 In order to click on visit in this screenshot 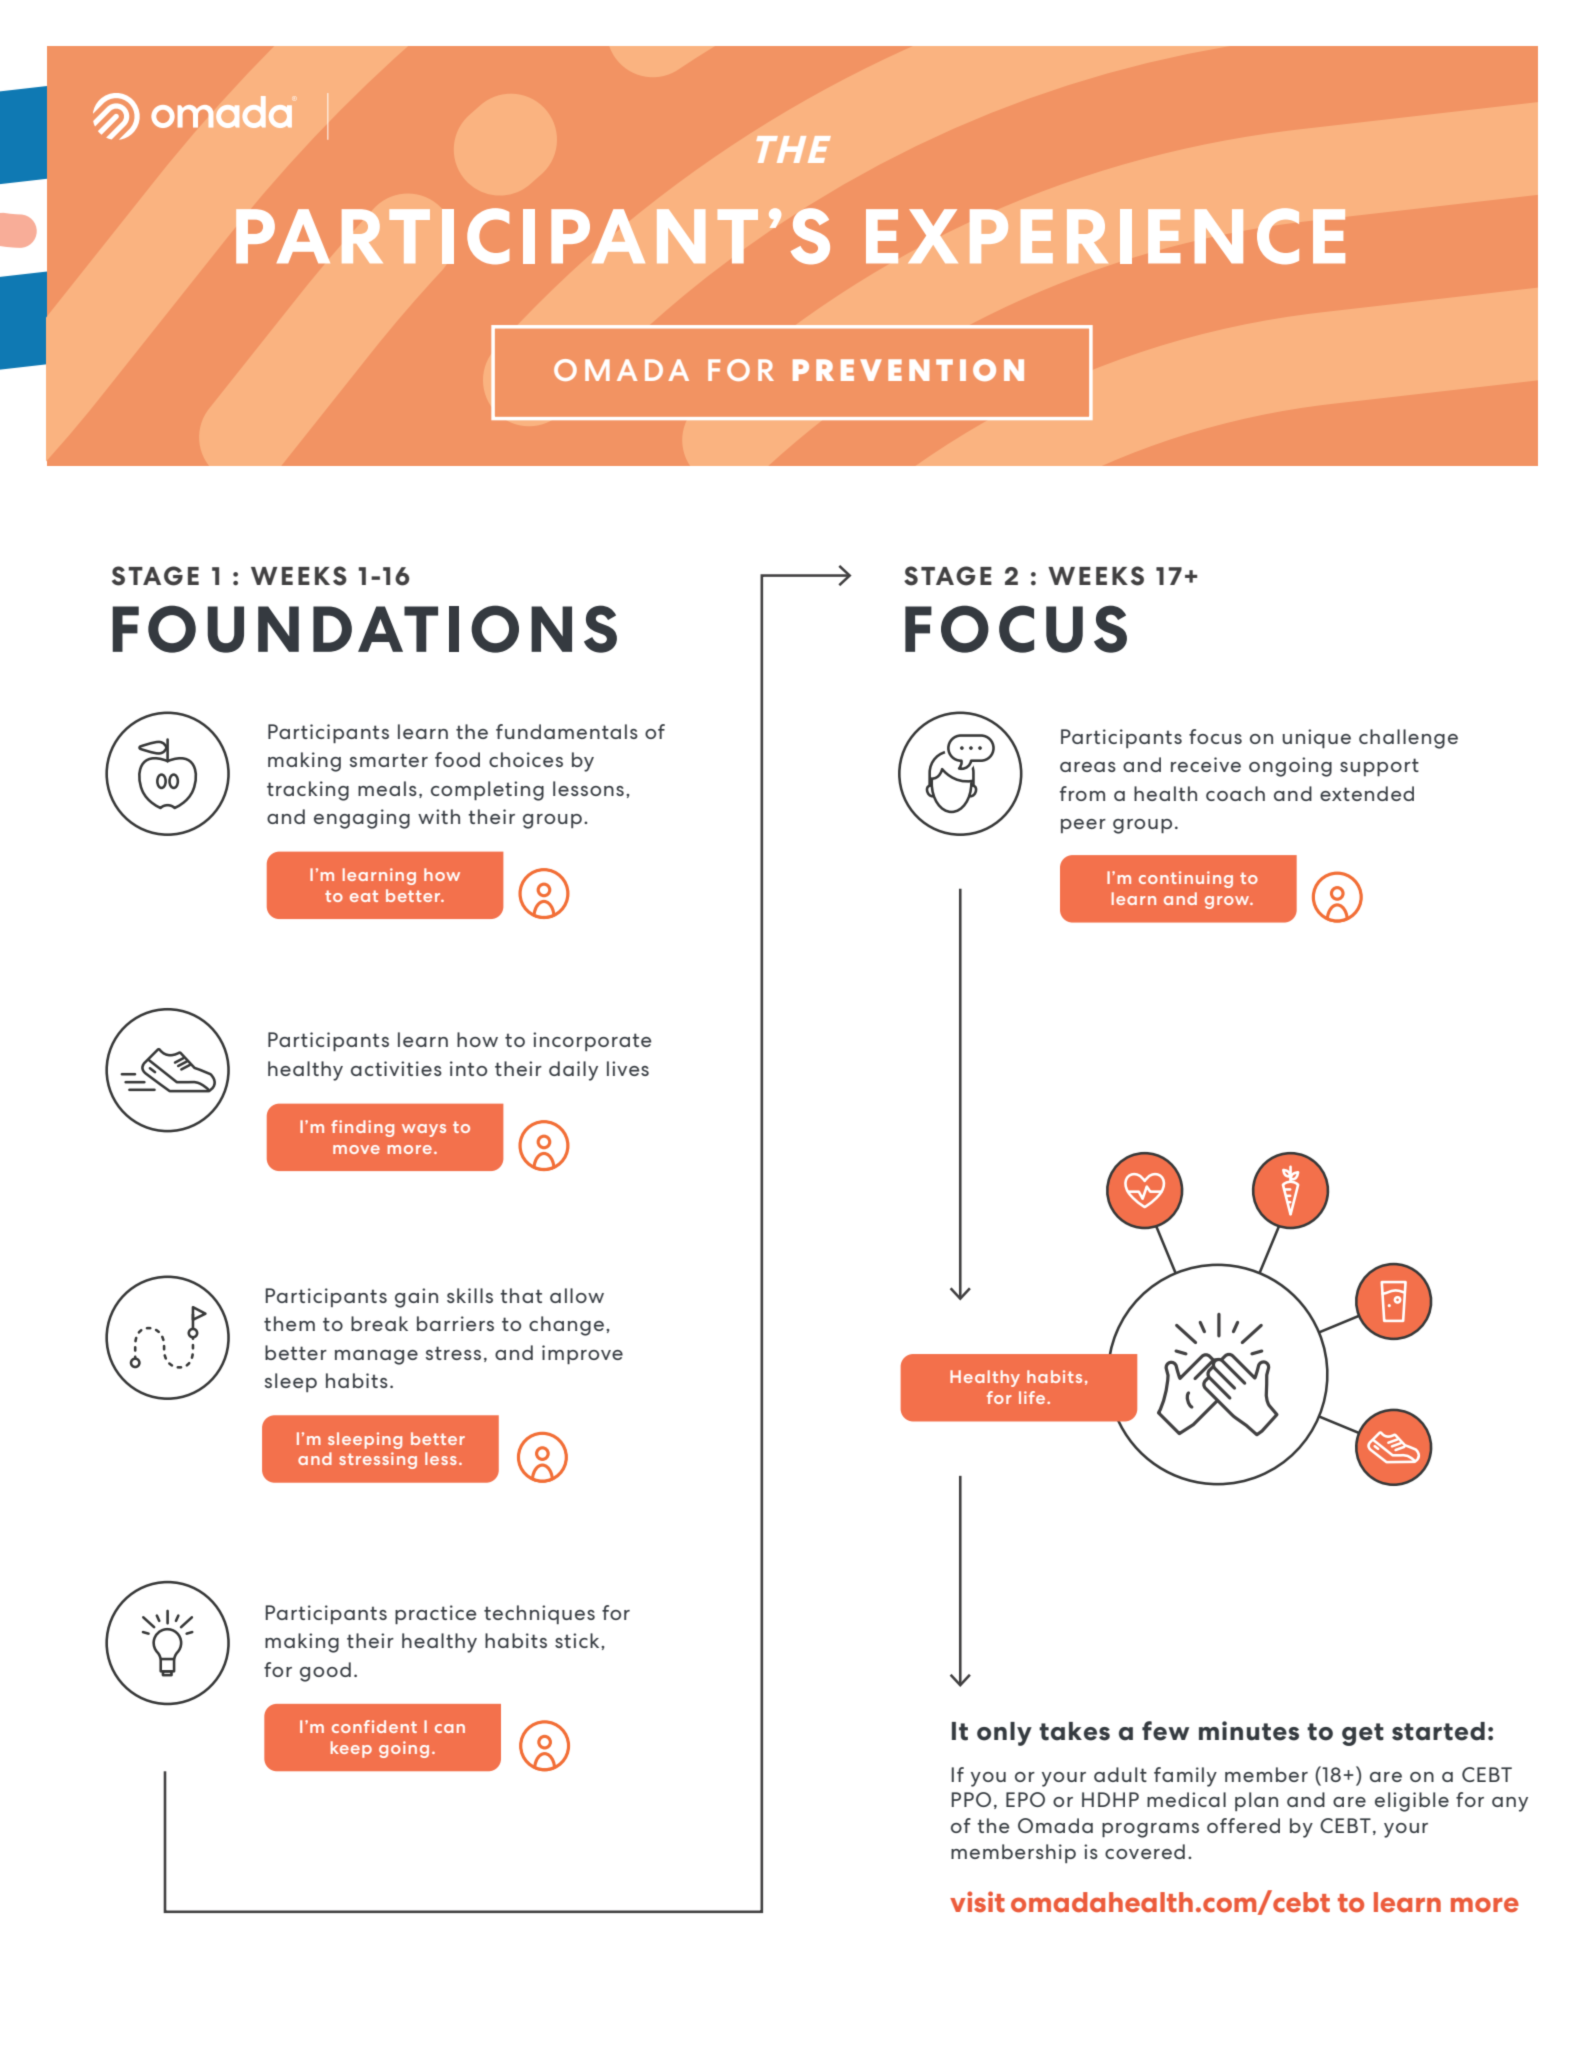, I will do `click(977, 1901)`.
